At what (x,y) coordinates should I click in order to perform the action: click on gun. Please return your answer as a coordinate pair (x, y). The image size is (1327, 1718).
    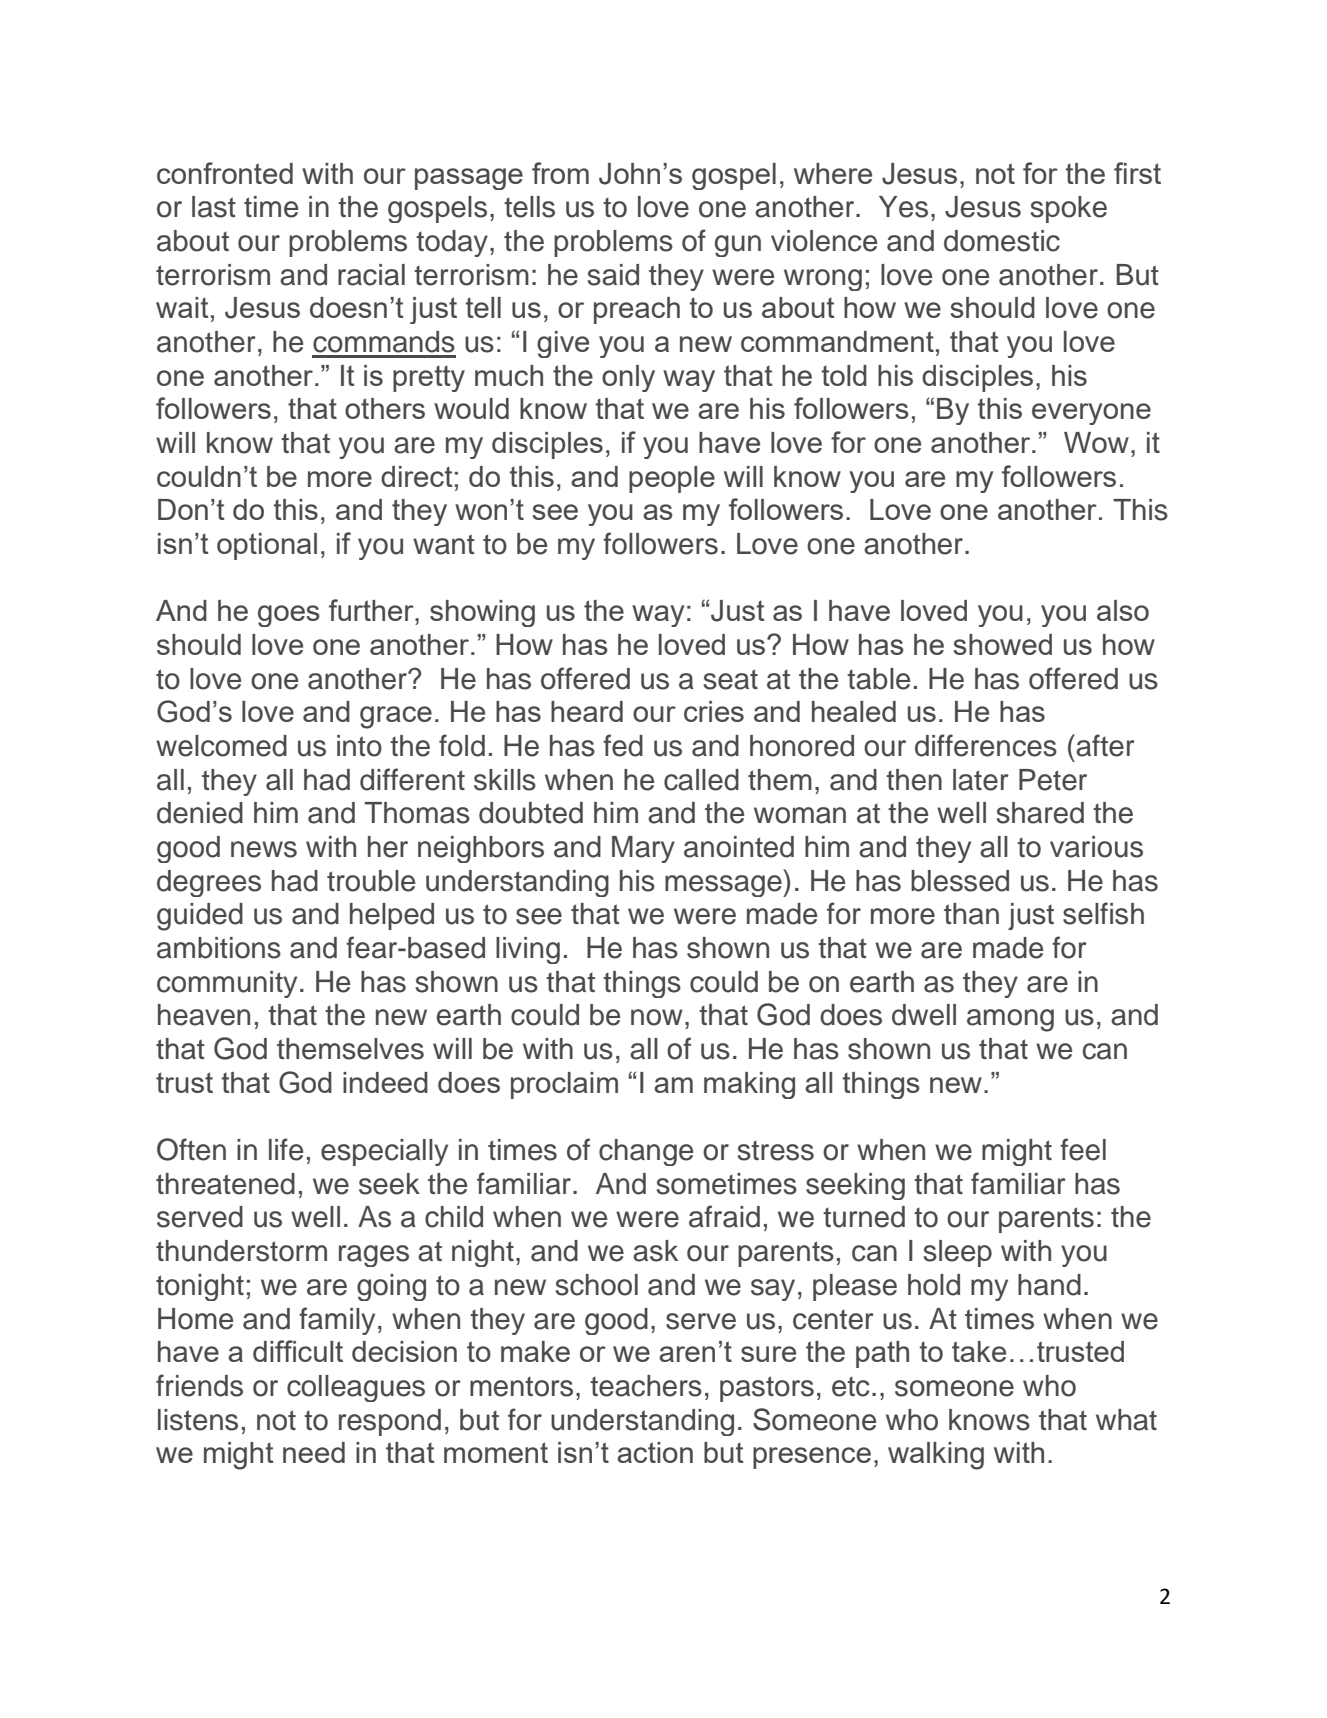
    Looking at the image, I should click on (738, 246).
